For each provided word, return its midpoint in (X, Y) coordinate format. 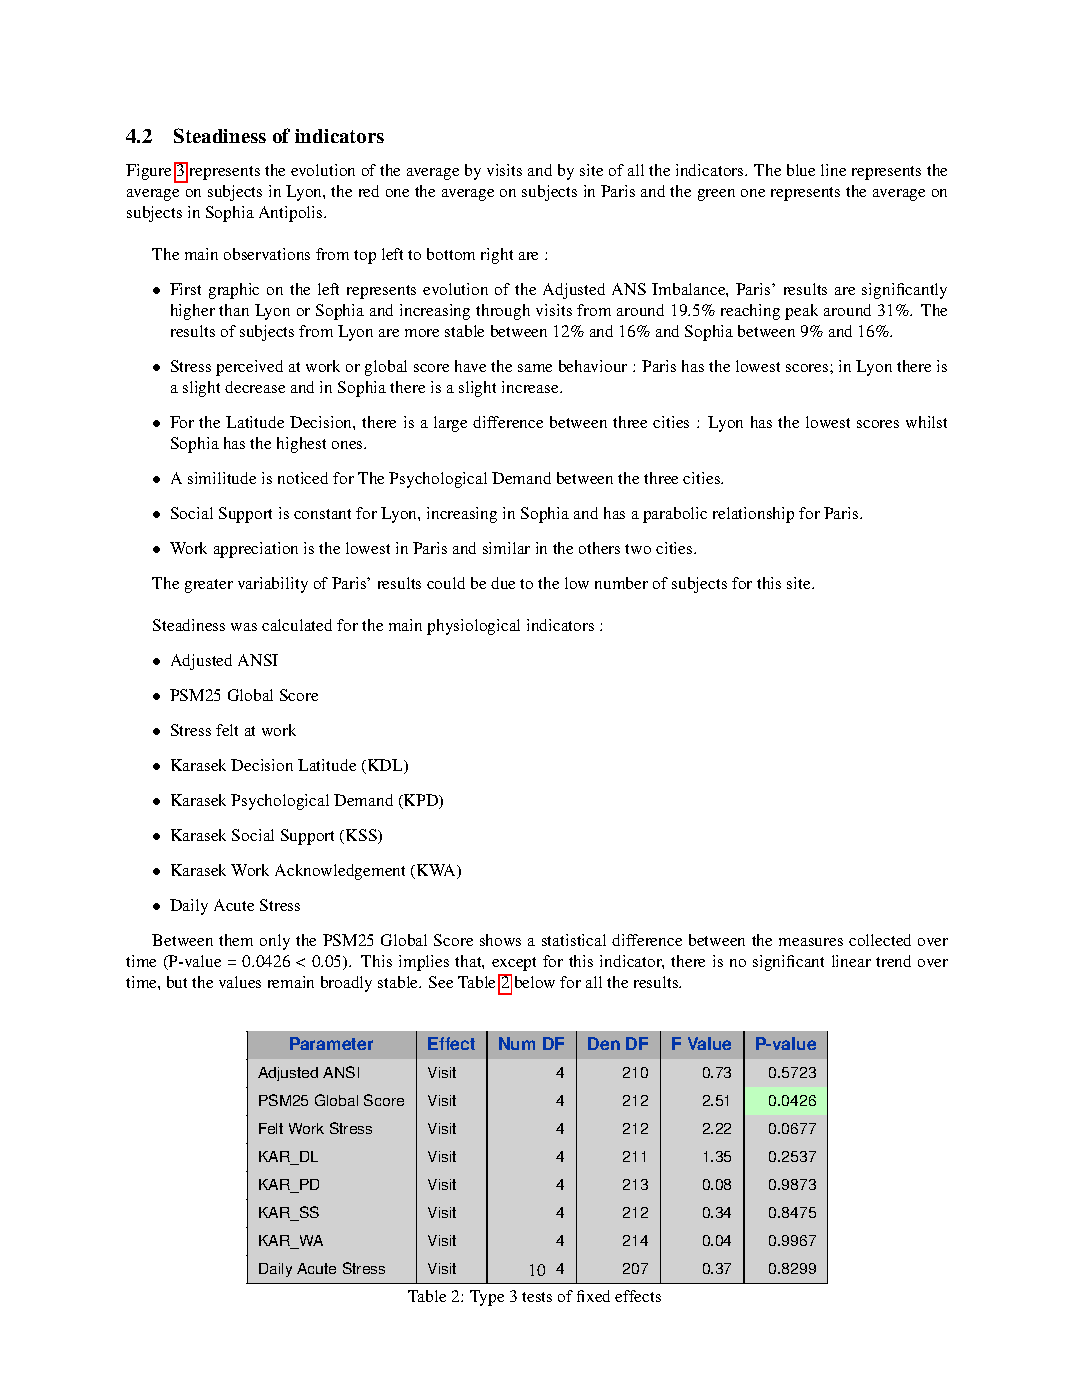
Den (604, 1043)
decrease (255, 387)
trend (893, 961)
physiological (473, 627)
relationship (753, 515)
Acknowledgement (340, 872)
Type (487, 1298)
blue (801, 170)
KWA (438, 871)
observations (267, 254)
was (244, 627)
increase (531, 387)
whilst (926, 422)
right (497, 256)
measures (811, 942)
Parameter (331, 1043)
